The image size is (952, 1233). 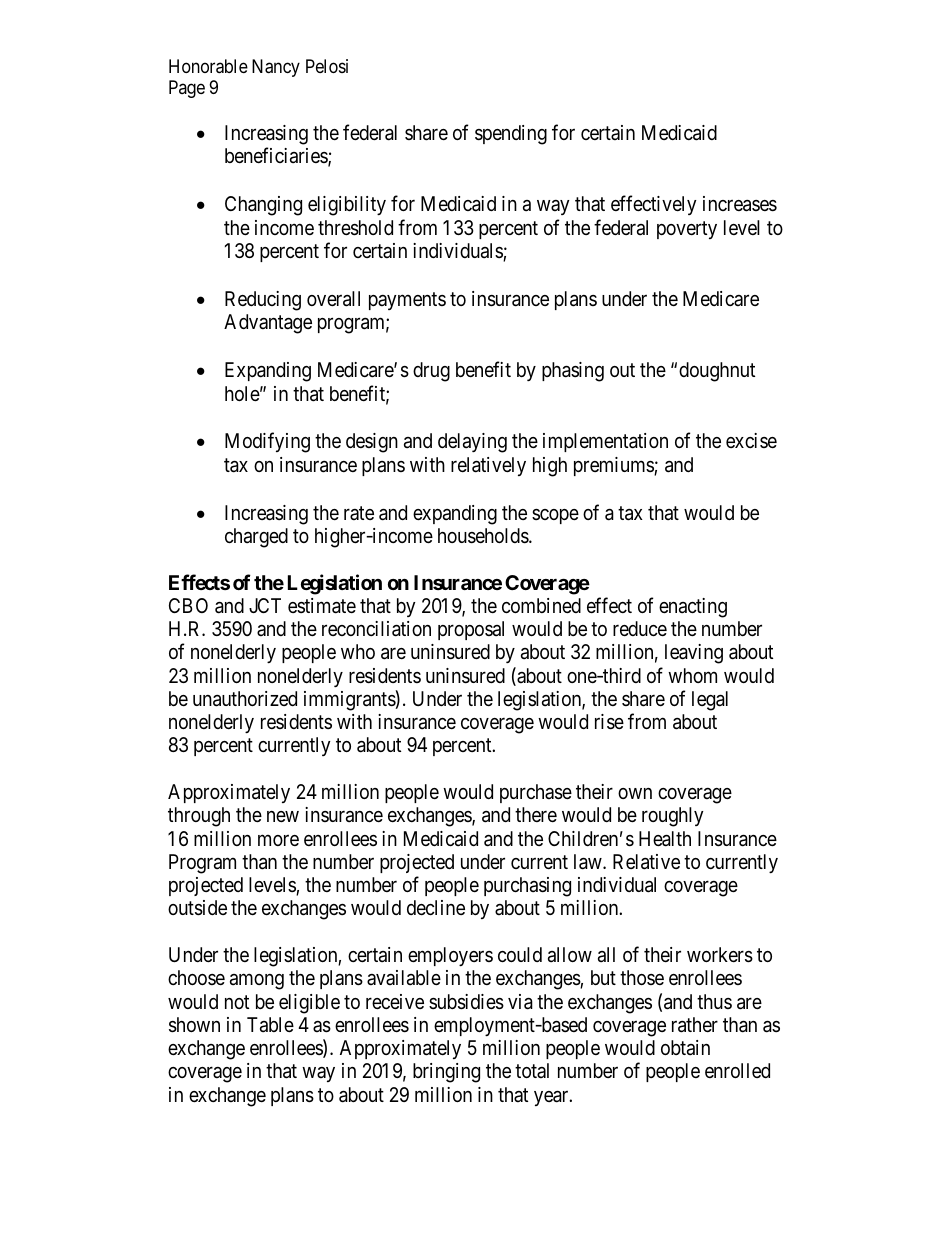 I want to click on spending, so click(x=511, y=135).
